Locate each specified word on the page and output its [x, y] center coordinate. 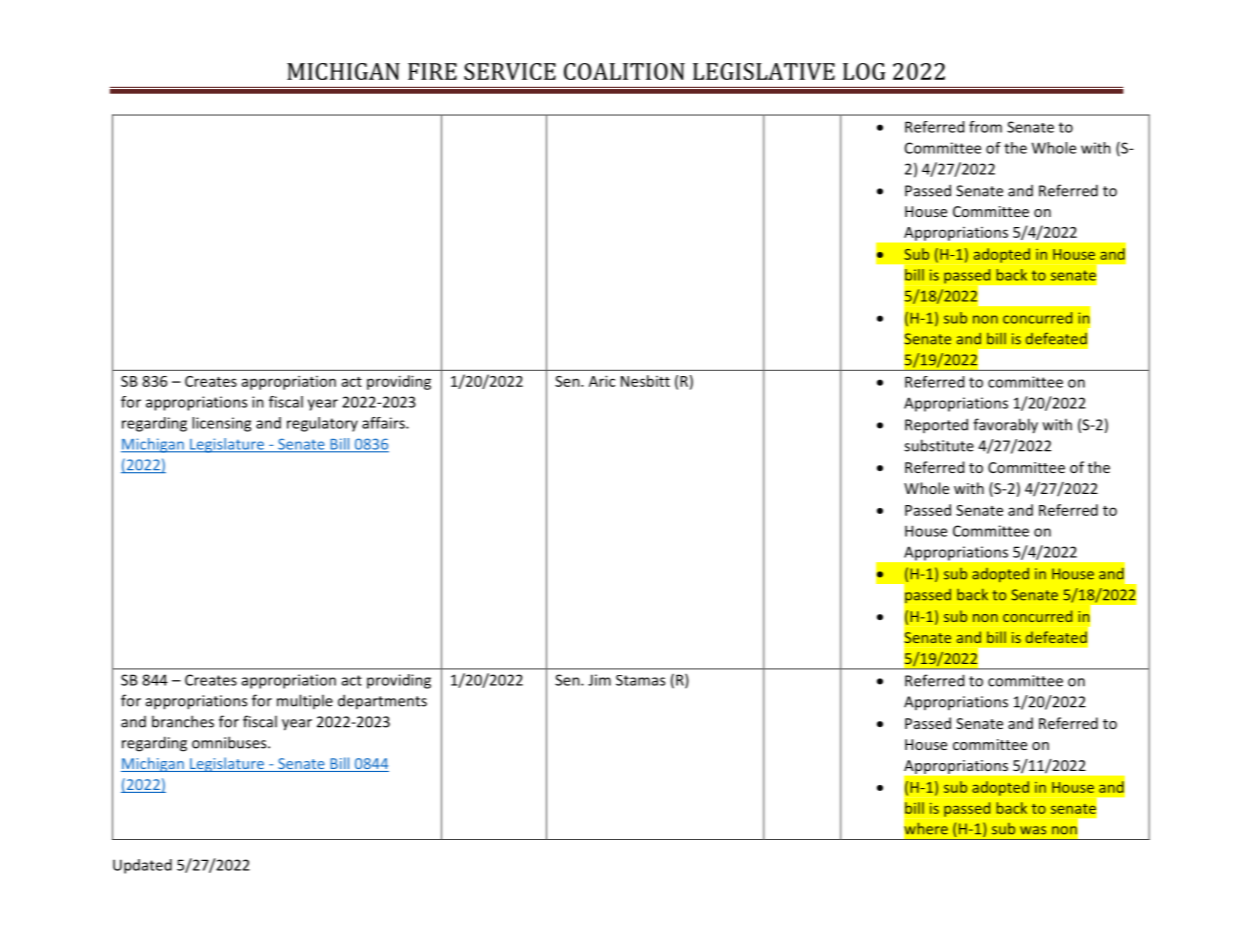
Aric [602, 381]
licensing [221, 424]
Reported [936, 425]
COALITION [624, 71]
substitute [939, 445]
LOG [864, 71]
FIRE [432, 71]
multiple [305, 701]
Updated [142, 866]
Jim [599, 680]
